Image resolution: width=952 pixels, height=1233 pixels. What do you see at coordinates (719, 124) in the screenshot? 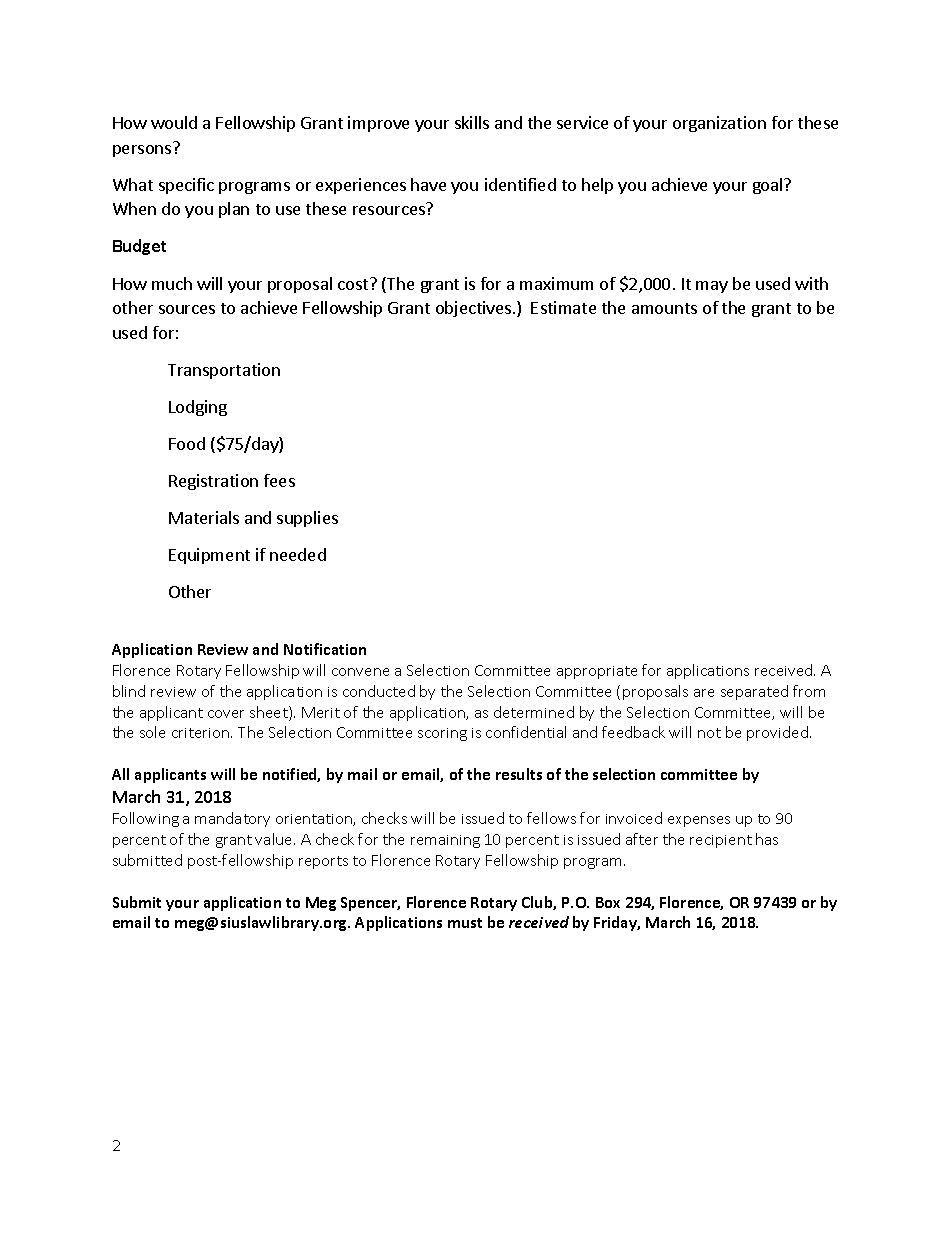
I see `organization` at bounding box center [719, 124].
